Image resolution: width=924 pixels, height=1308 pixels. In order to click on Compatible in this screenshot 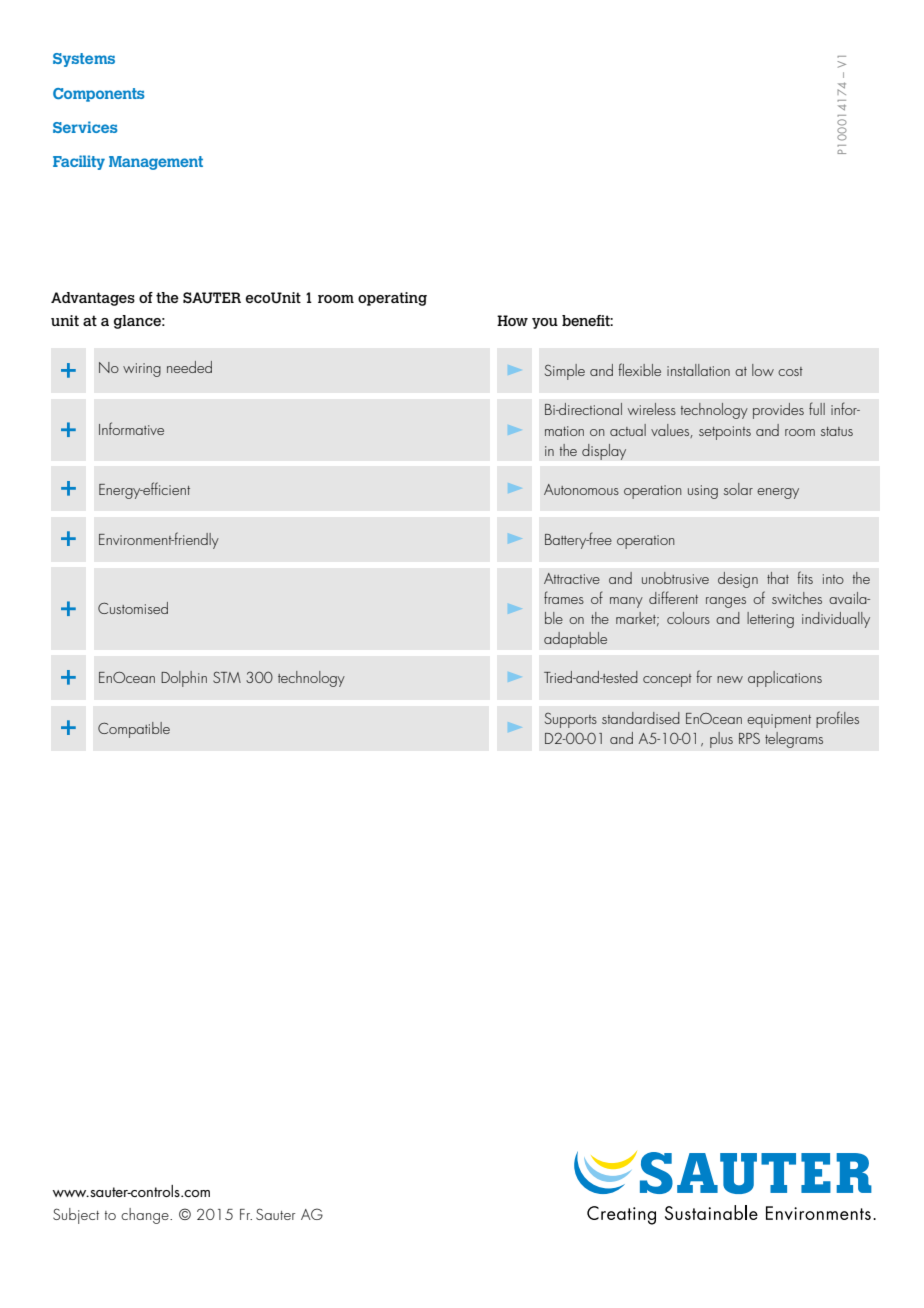, I will do `click(134, 730)`.
